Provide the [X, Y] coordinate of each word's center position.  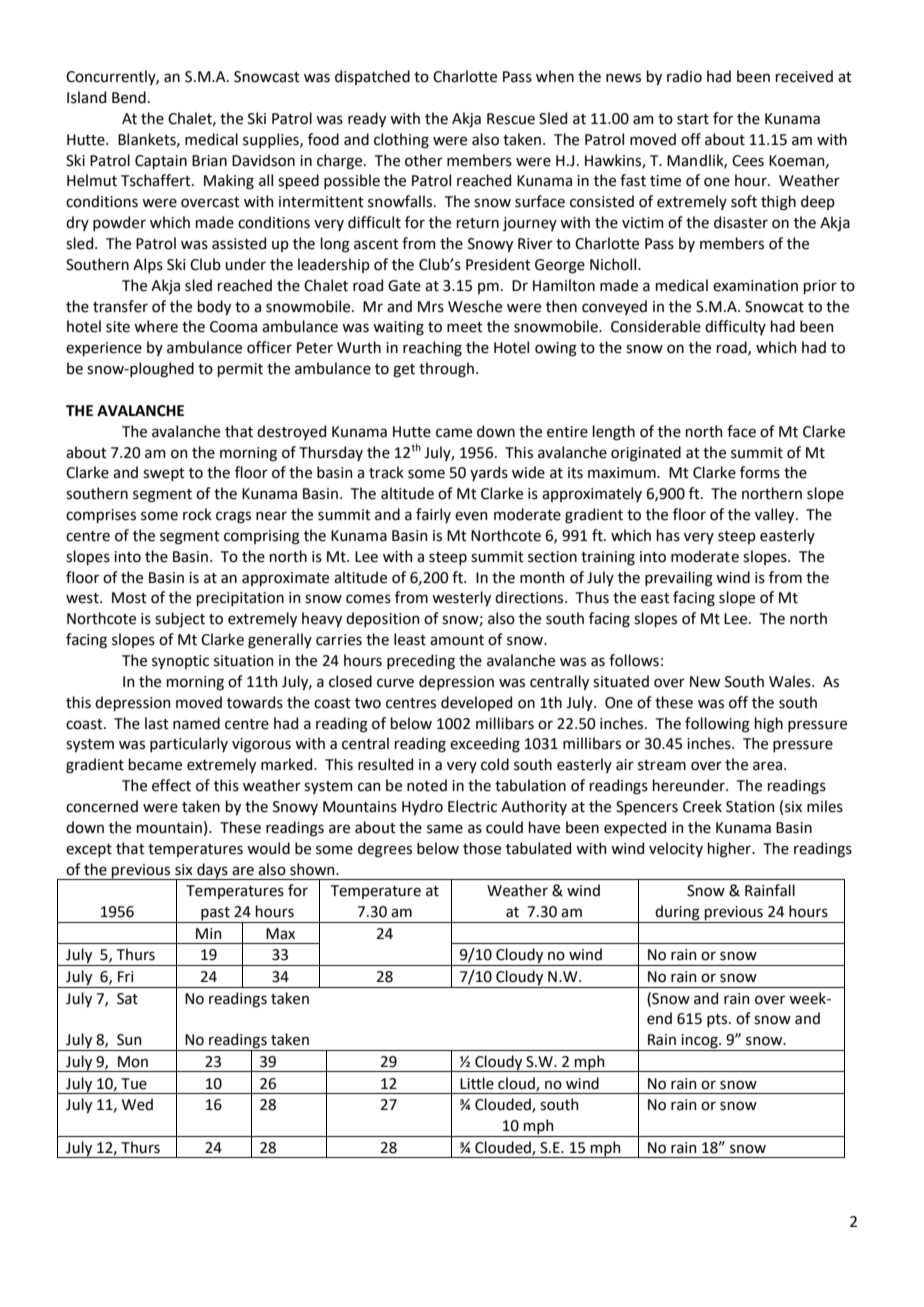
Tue [134, 1084]
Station [750, 807]
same [445, 829]
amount [457, 640]
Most [129, 598]
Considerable [656, 326]
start [693, 119]
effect [171, 785]
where [156, 326]
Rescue [511, 119]
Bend [129, 97]
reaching [432, 349]
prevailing [679, 579]
